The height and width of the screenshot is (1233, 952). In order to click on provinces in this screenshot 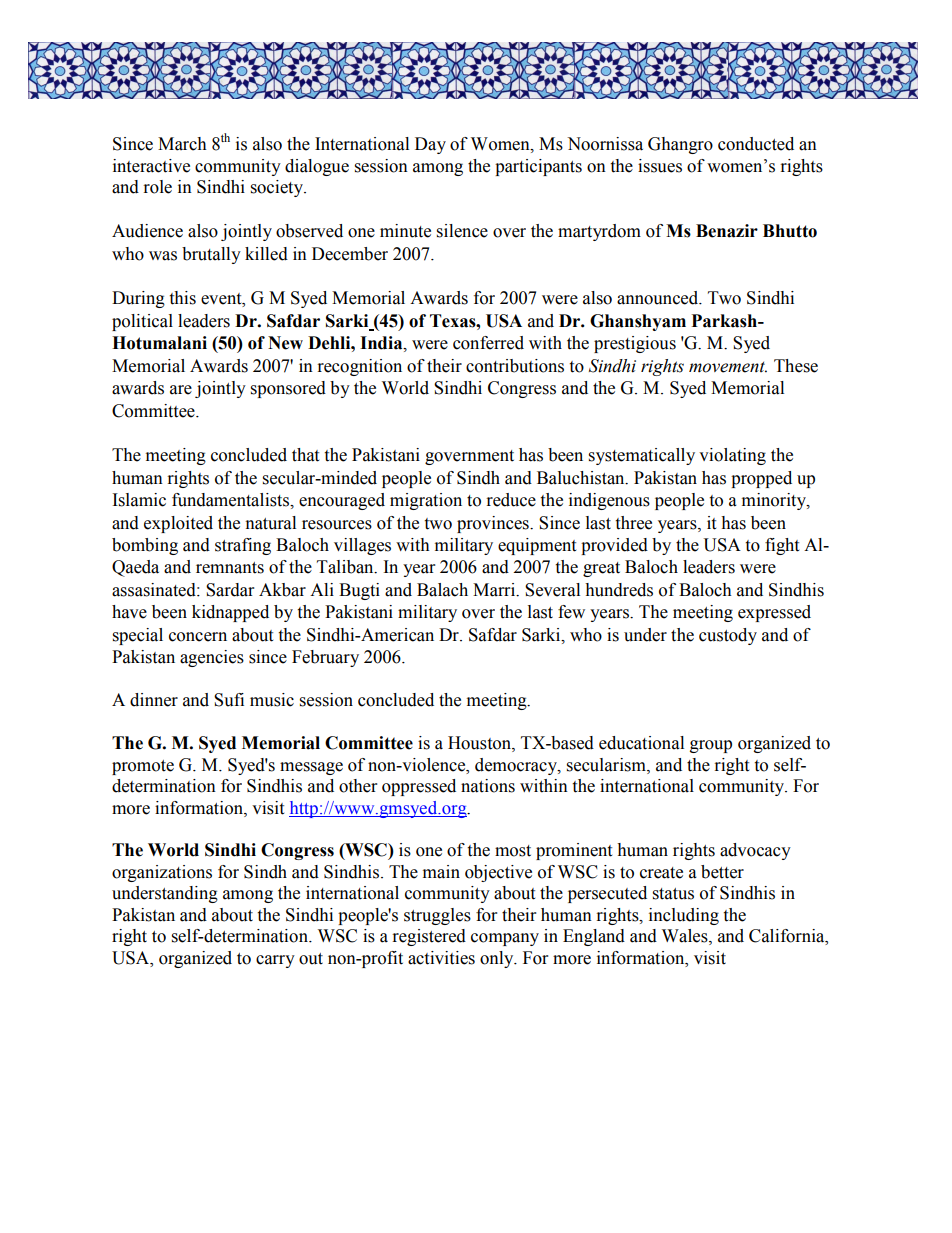, I will do `click(494, 524)`.
